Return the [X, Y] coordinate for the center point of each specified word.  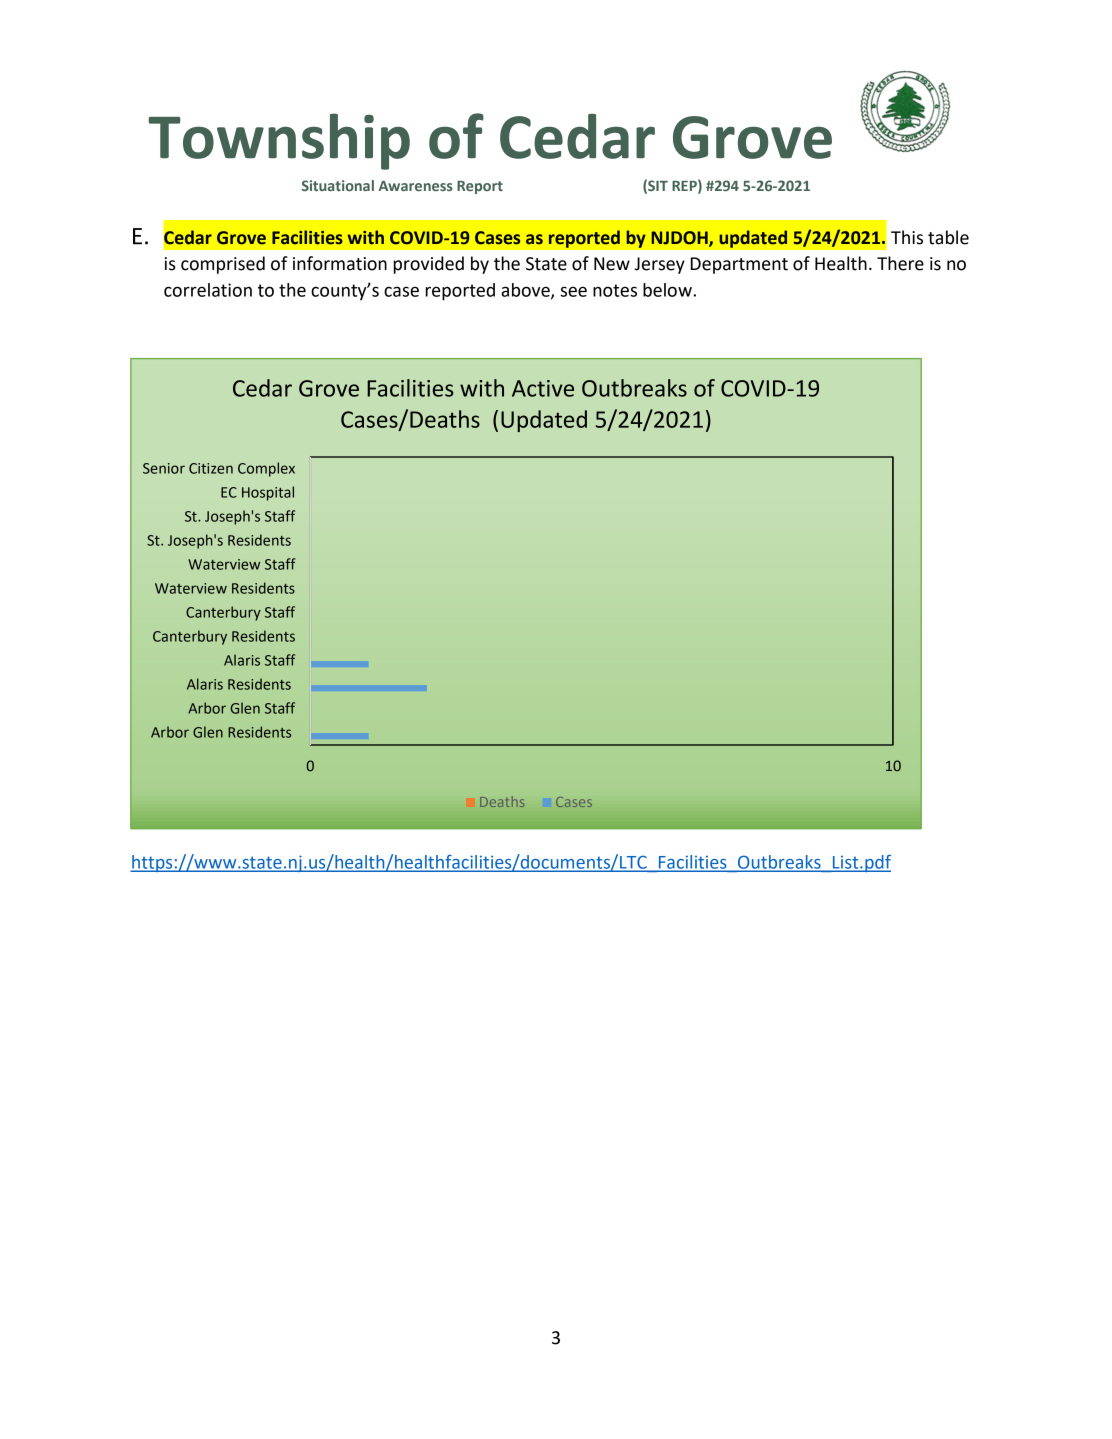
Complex [266, 469]
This [907, 237]
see [573, 291]
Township [279, 141]
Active [543, 388]
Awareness [416, 186]
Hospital [268, 493]
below [668, 290]
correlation [208, 290]
